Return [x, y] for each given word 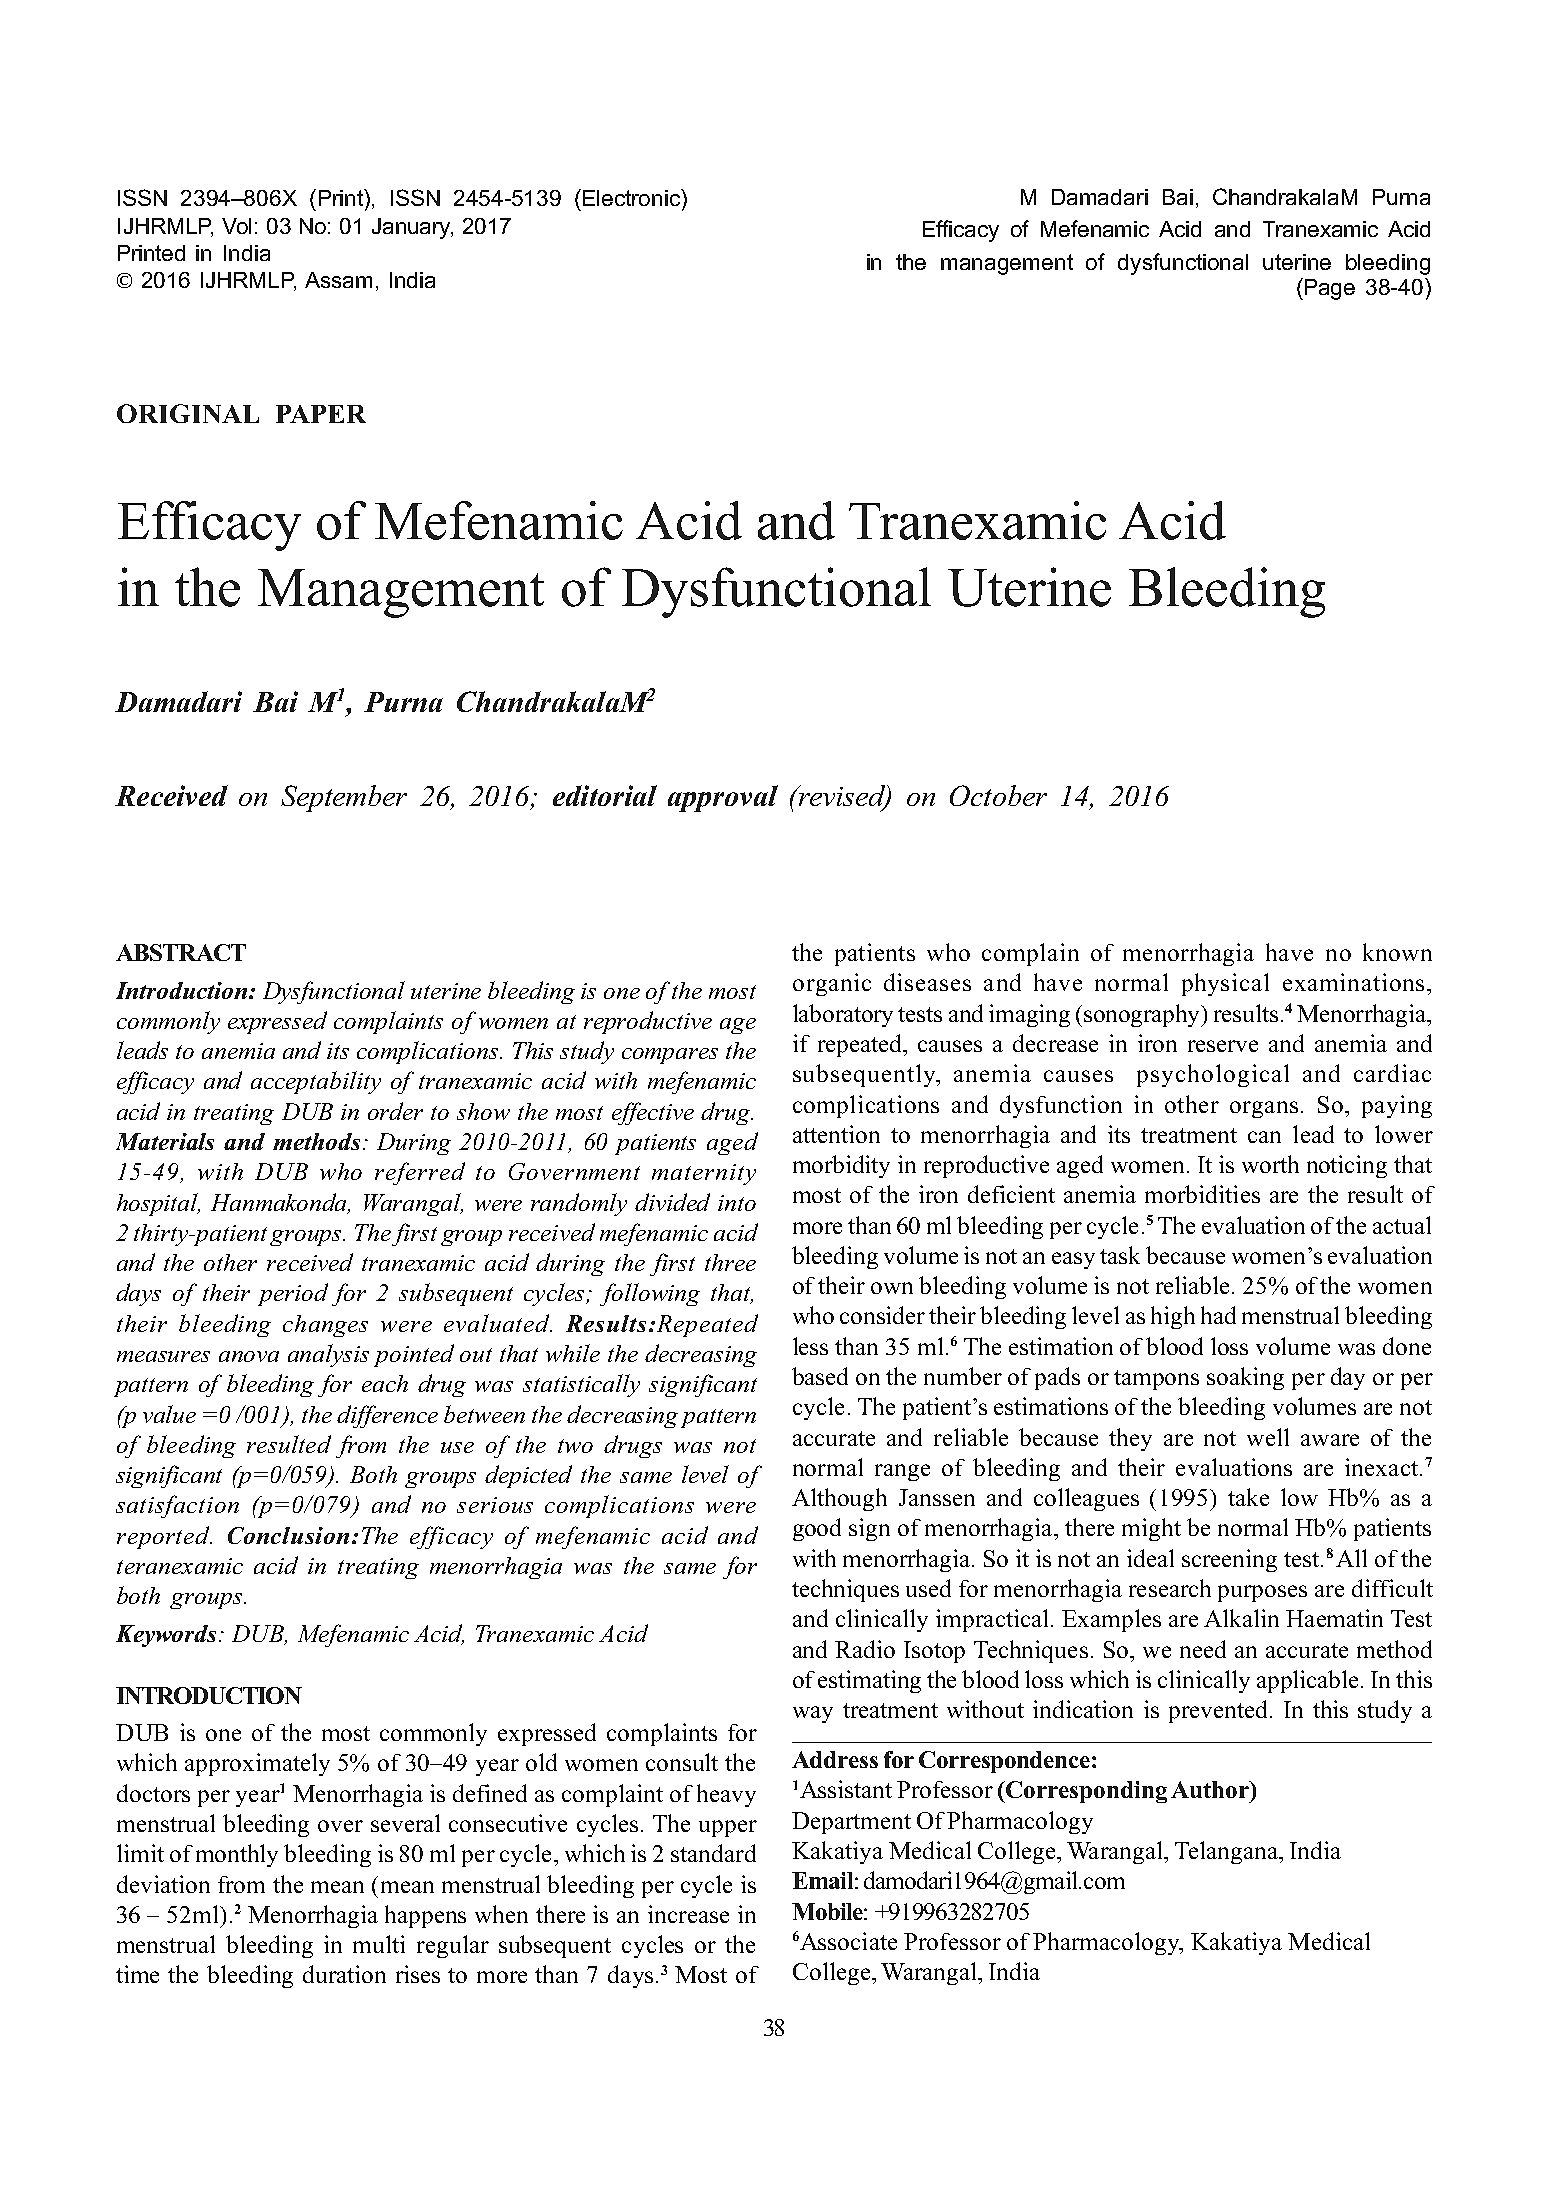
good [817, 1529]
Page [1330, 289]
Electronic [633, 197]
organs [1264, 1109]
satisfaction [177, 1506]
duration [344, 1974]
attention [836, 1134]
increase [688, 1914]
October [998, 795]
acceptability [316, 1082]
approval [723, 798]
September [344, 798]
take [1248, 1497]
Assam [338, 280]
